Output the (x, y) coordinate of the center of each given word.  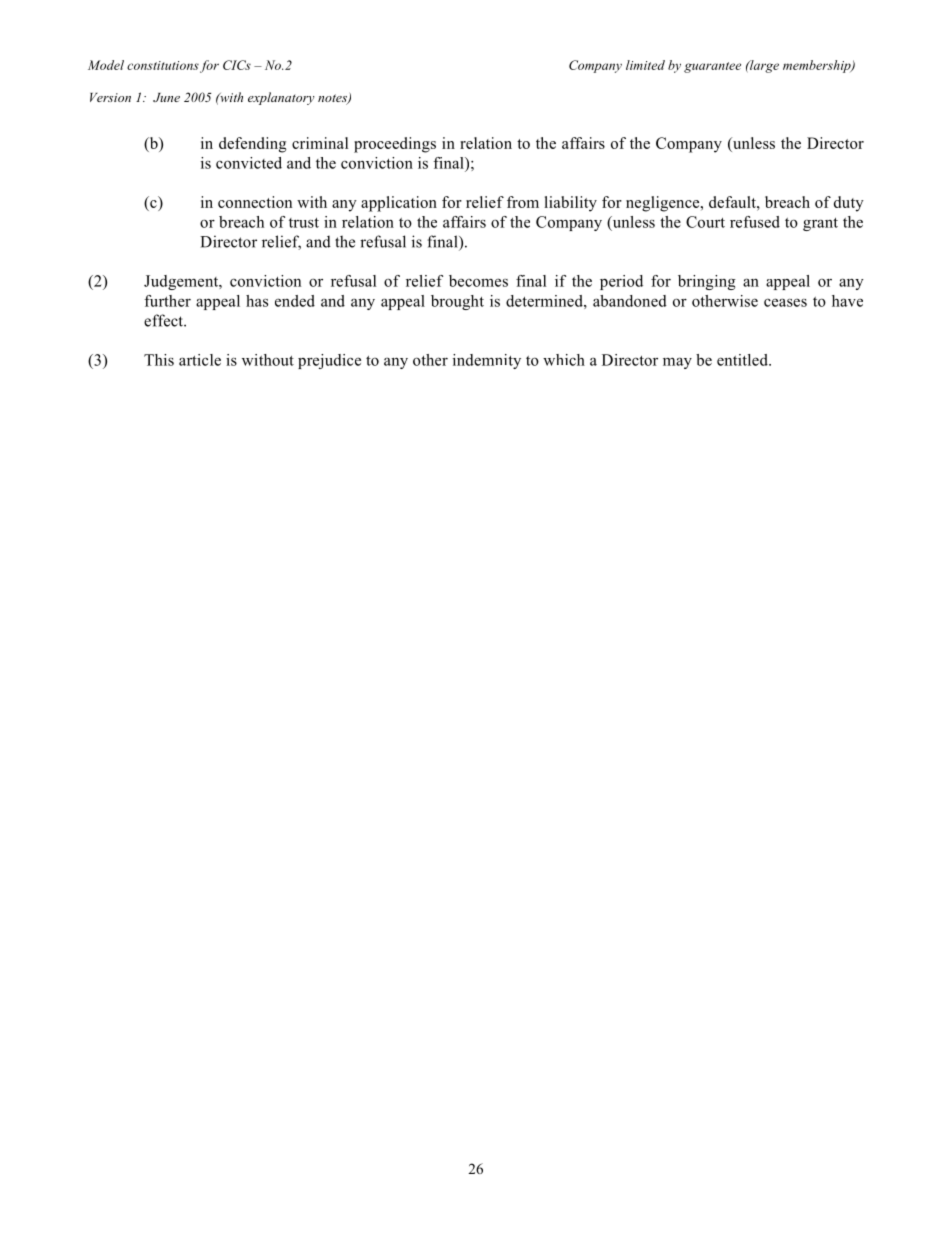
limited (645, 65)
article (200, 360)
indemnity (487, 361)
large (763, 66)
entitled (743, 360)
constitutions (163, 65)
